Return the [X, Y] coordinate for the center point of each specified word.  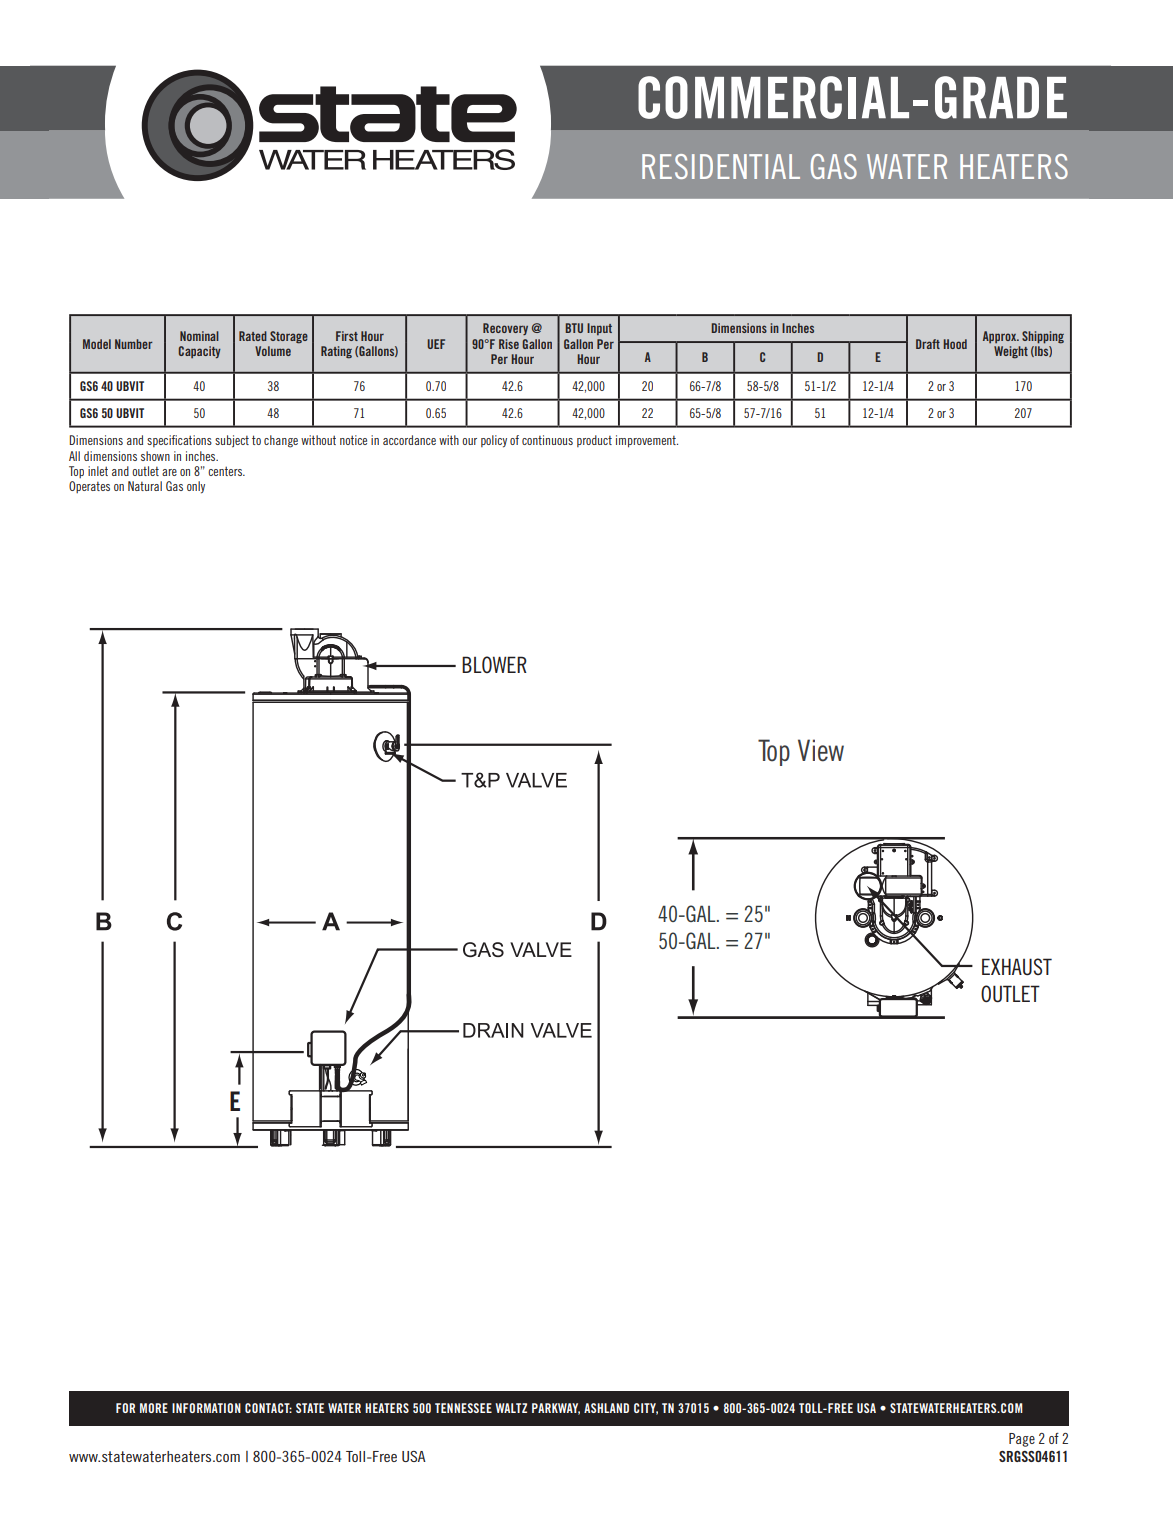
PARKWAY [556, 1409]
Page [1022, 1440]
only [196, 487]
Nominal [199, 336]
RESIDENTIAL [721, 166]
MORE [154, 1408]
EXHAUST [1017, 967]
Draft [928, 344]
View [821, 750]
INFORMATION [206, 1408]
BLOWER [494, 664]
